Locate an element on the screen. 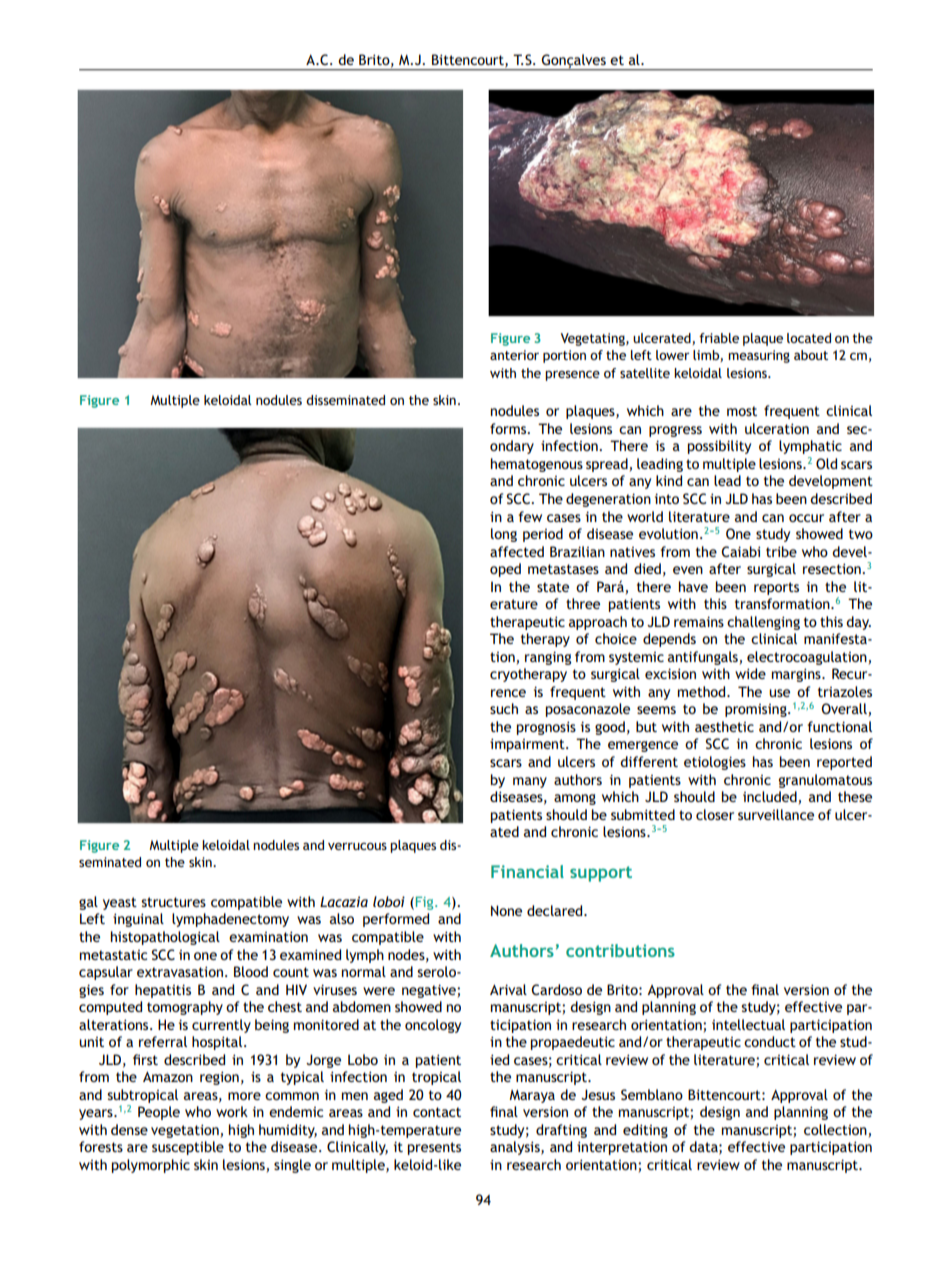 The image size is (952, 1270). measuring is located at coordinates (759, 356).
